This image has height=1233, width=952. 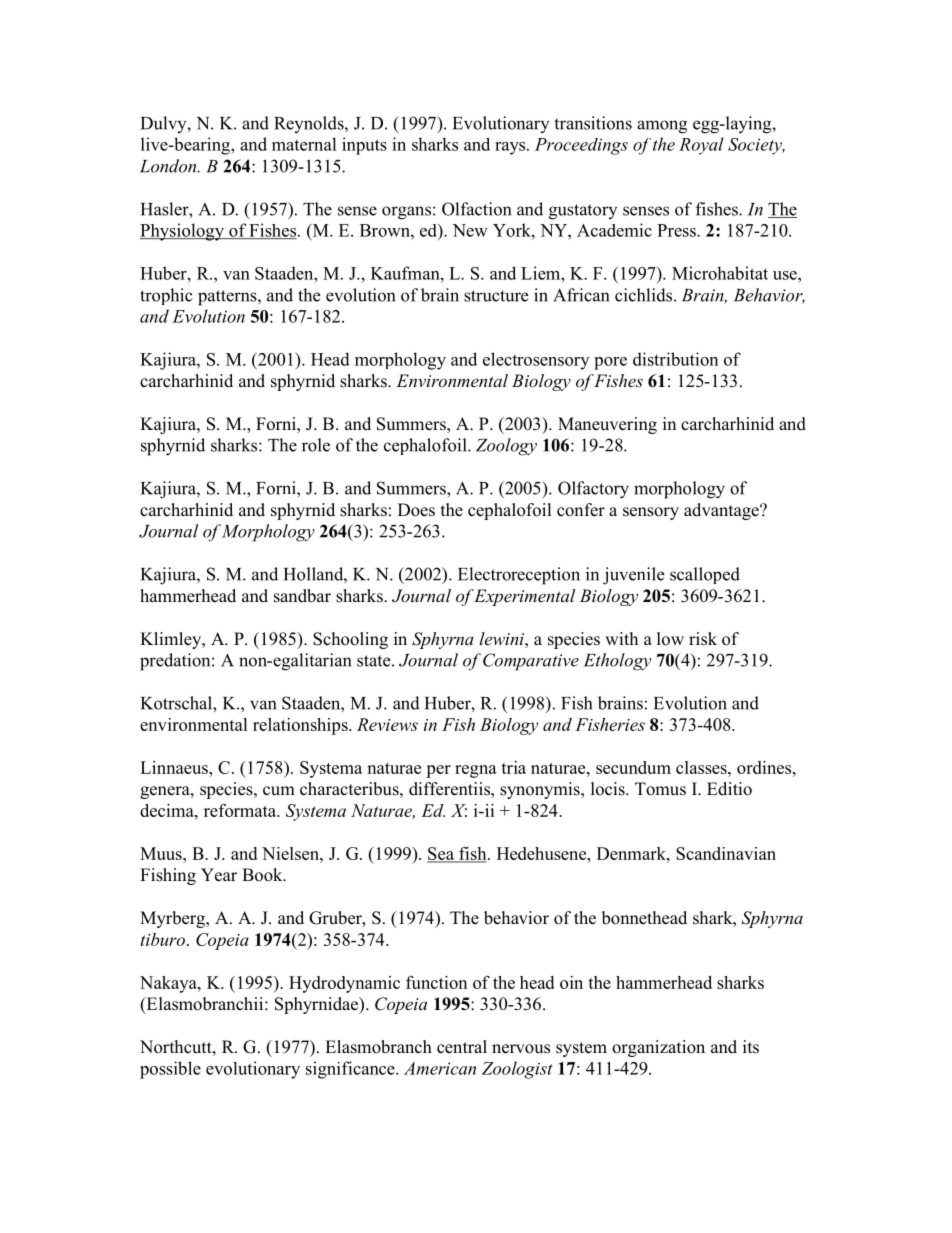 I want to click on organization, so click(x=658, y=1048).
